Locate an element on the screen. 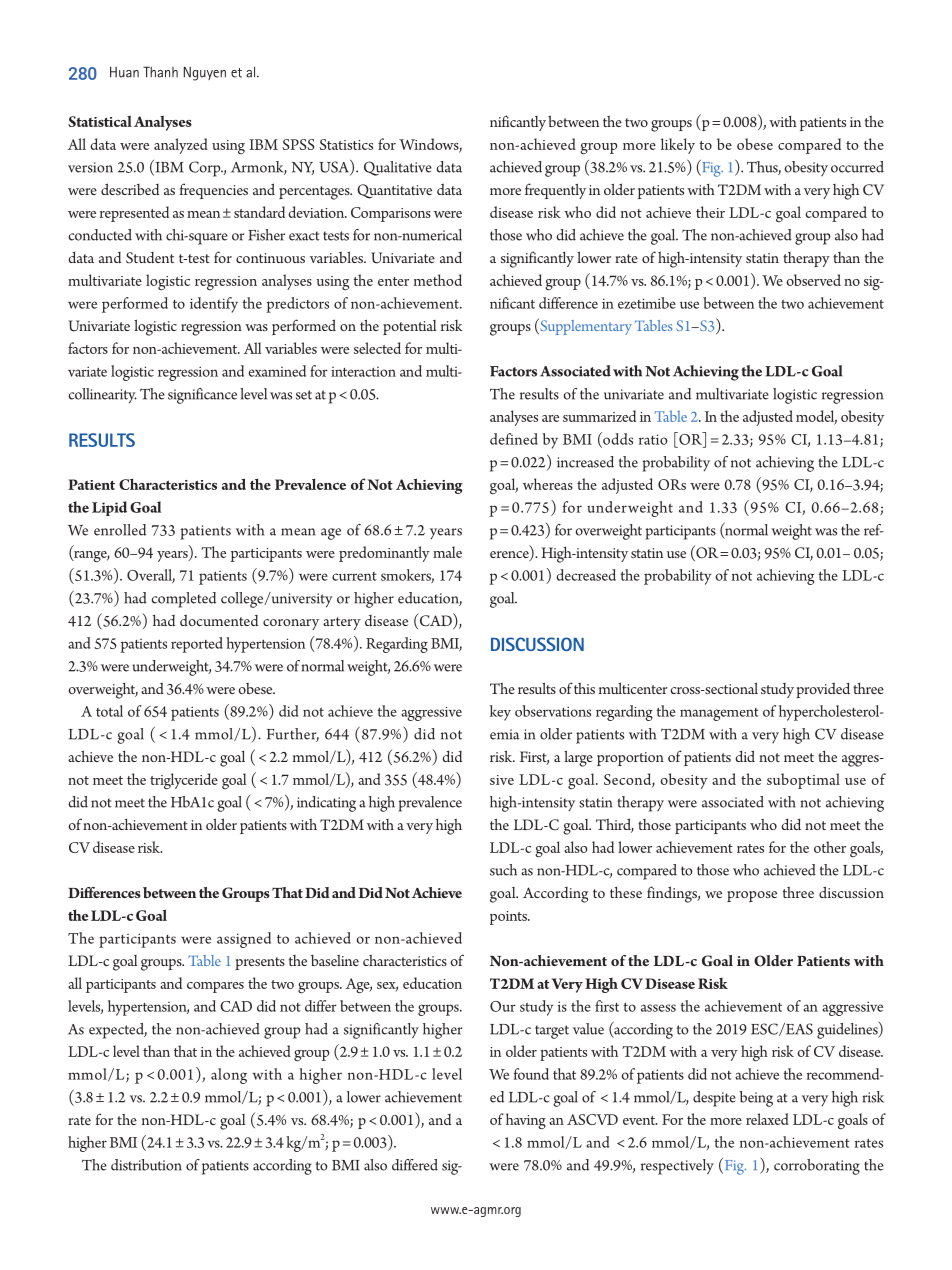 This screenshot has height=1270, width=952. having is located at coordinates (526, 1121).
